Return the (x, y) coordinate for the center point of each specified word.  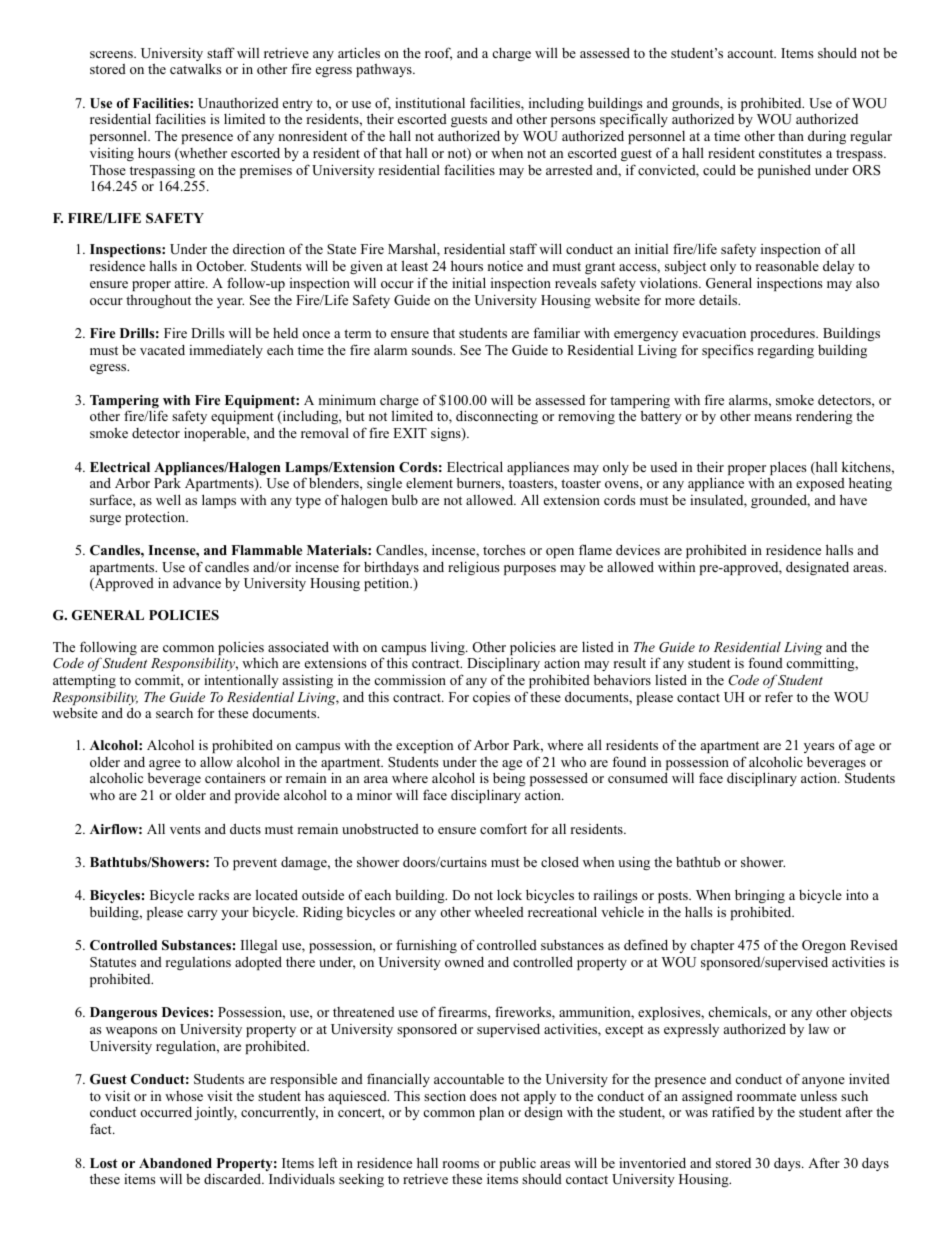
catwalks (195, 68)
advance (197, 583)
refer (779, 696)
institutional (430, 102)
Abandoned (175, 1163)
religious (473, 568)
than (791, 135)
